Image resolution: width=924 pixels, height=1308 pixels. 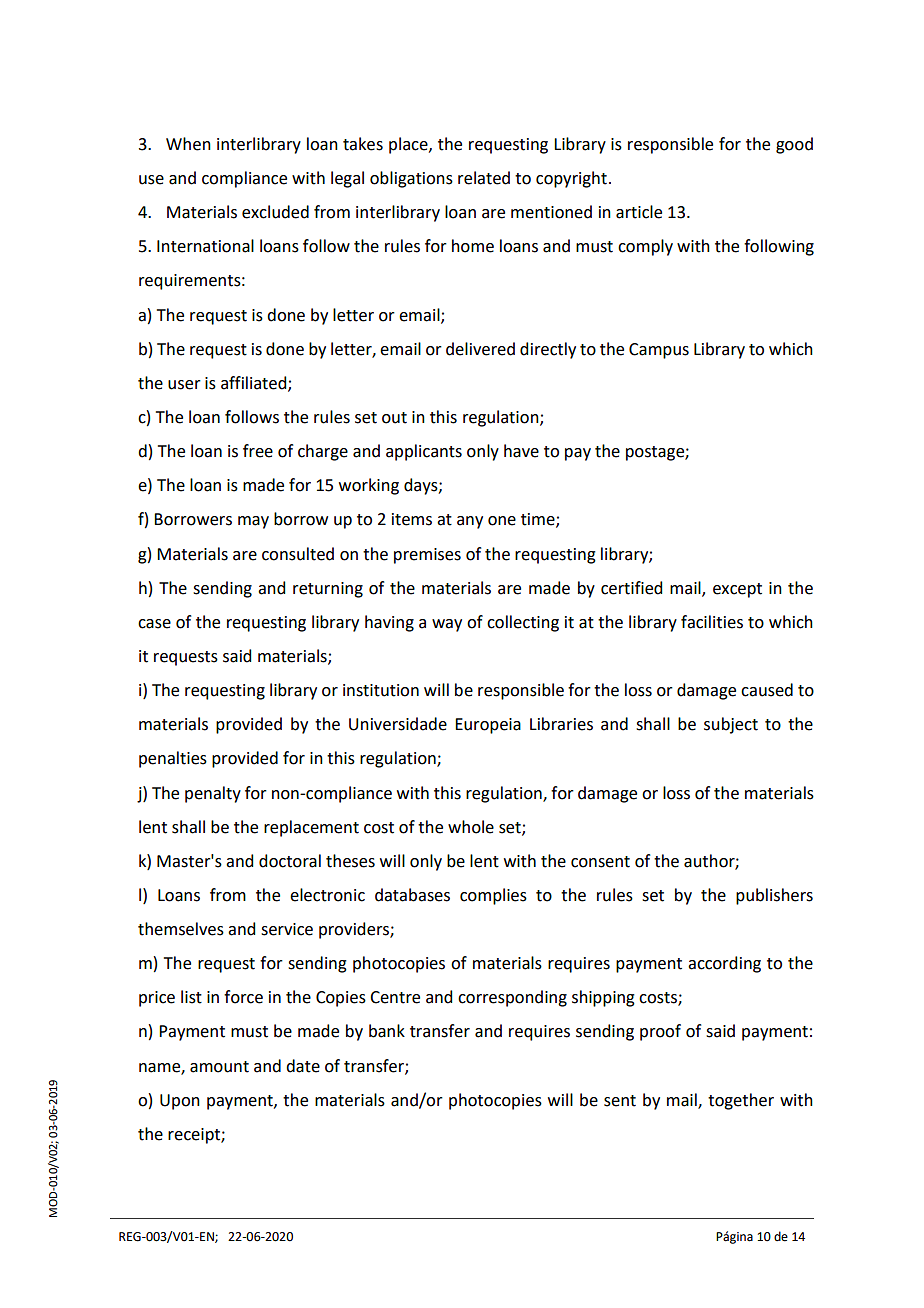 What do you see at coordinates (219, 1067) in the screenshot?
I see `amount` at bounding box center [219, 1067].
